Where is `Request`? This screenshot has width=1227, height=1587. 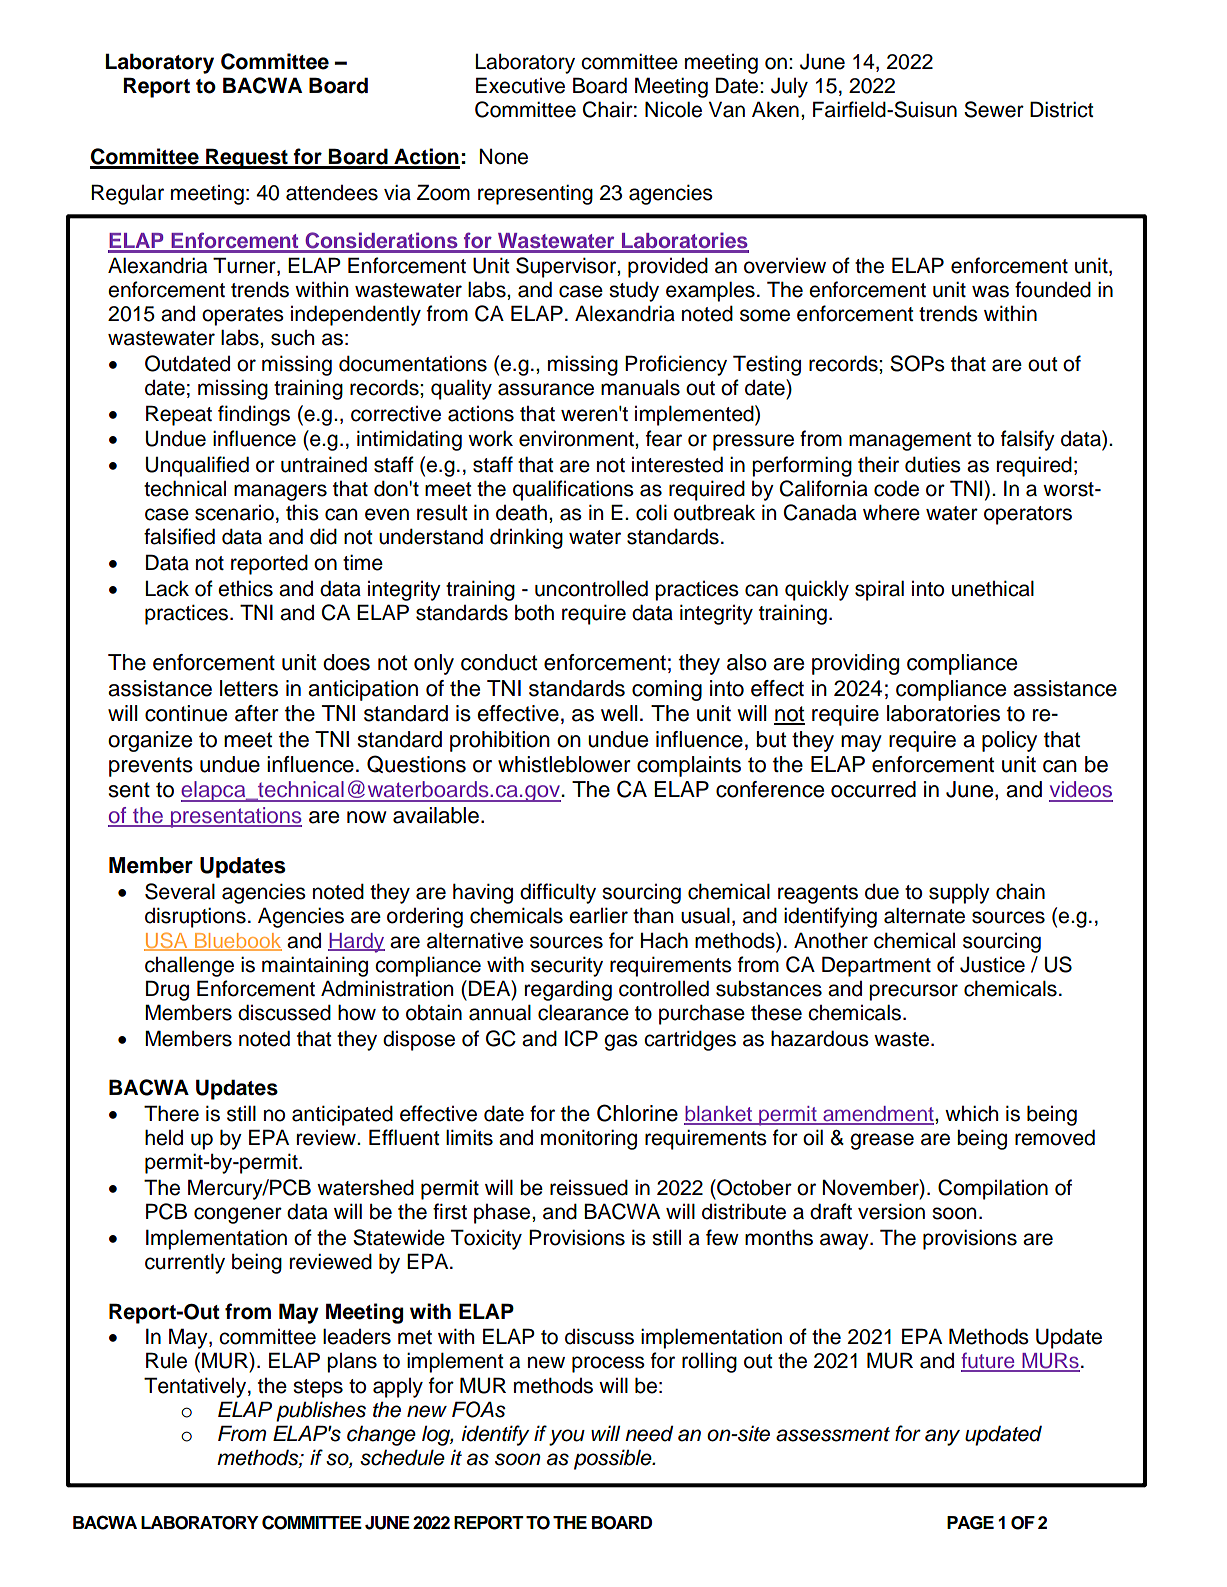 Request is located at coordinates (247, 158).
